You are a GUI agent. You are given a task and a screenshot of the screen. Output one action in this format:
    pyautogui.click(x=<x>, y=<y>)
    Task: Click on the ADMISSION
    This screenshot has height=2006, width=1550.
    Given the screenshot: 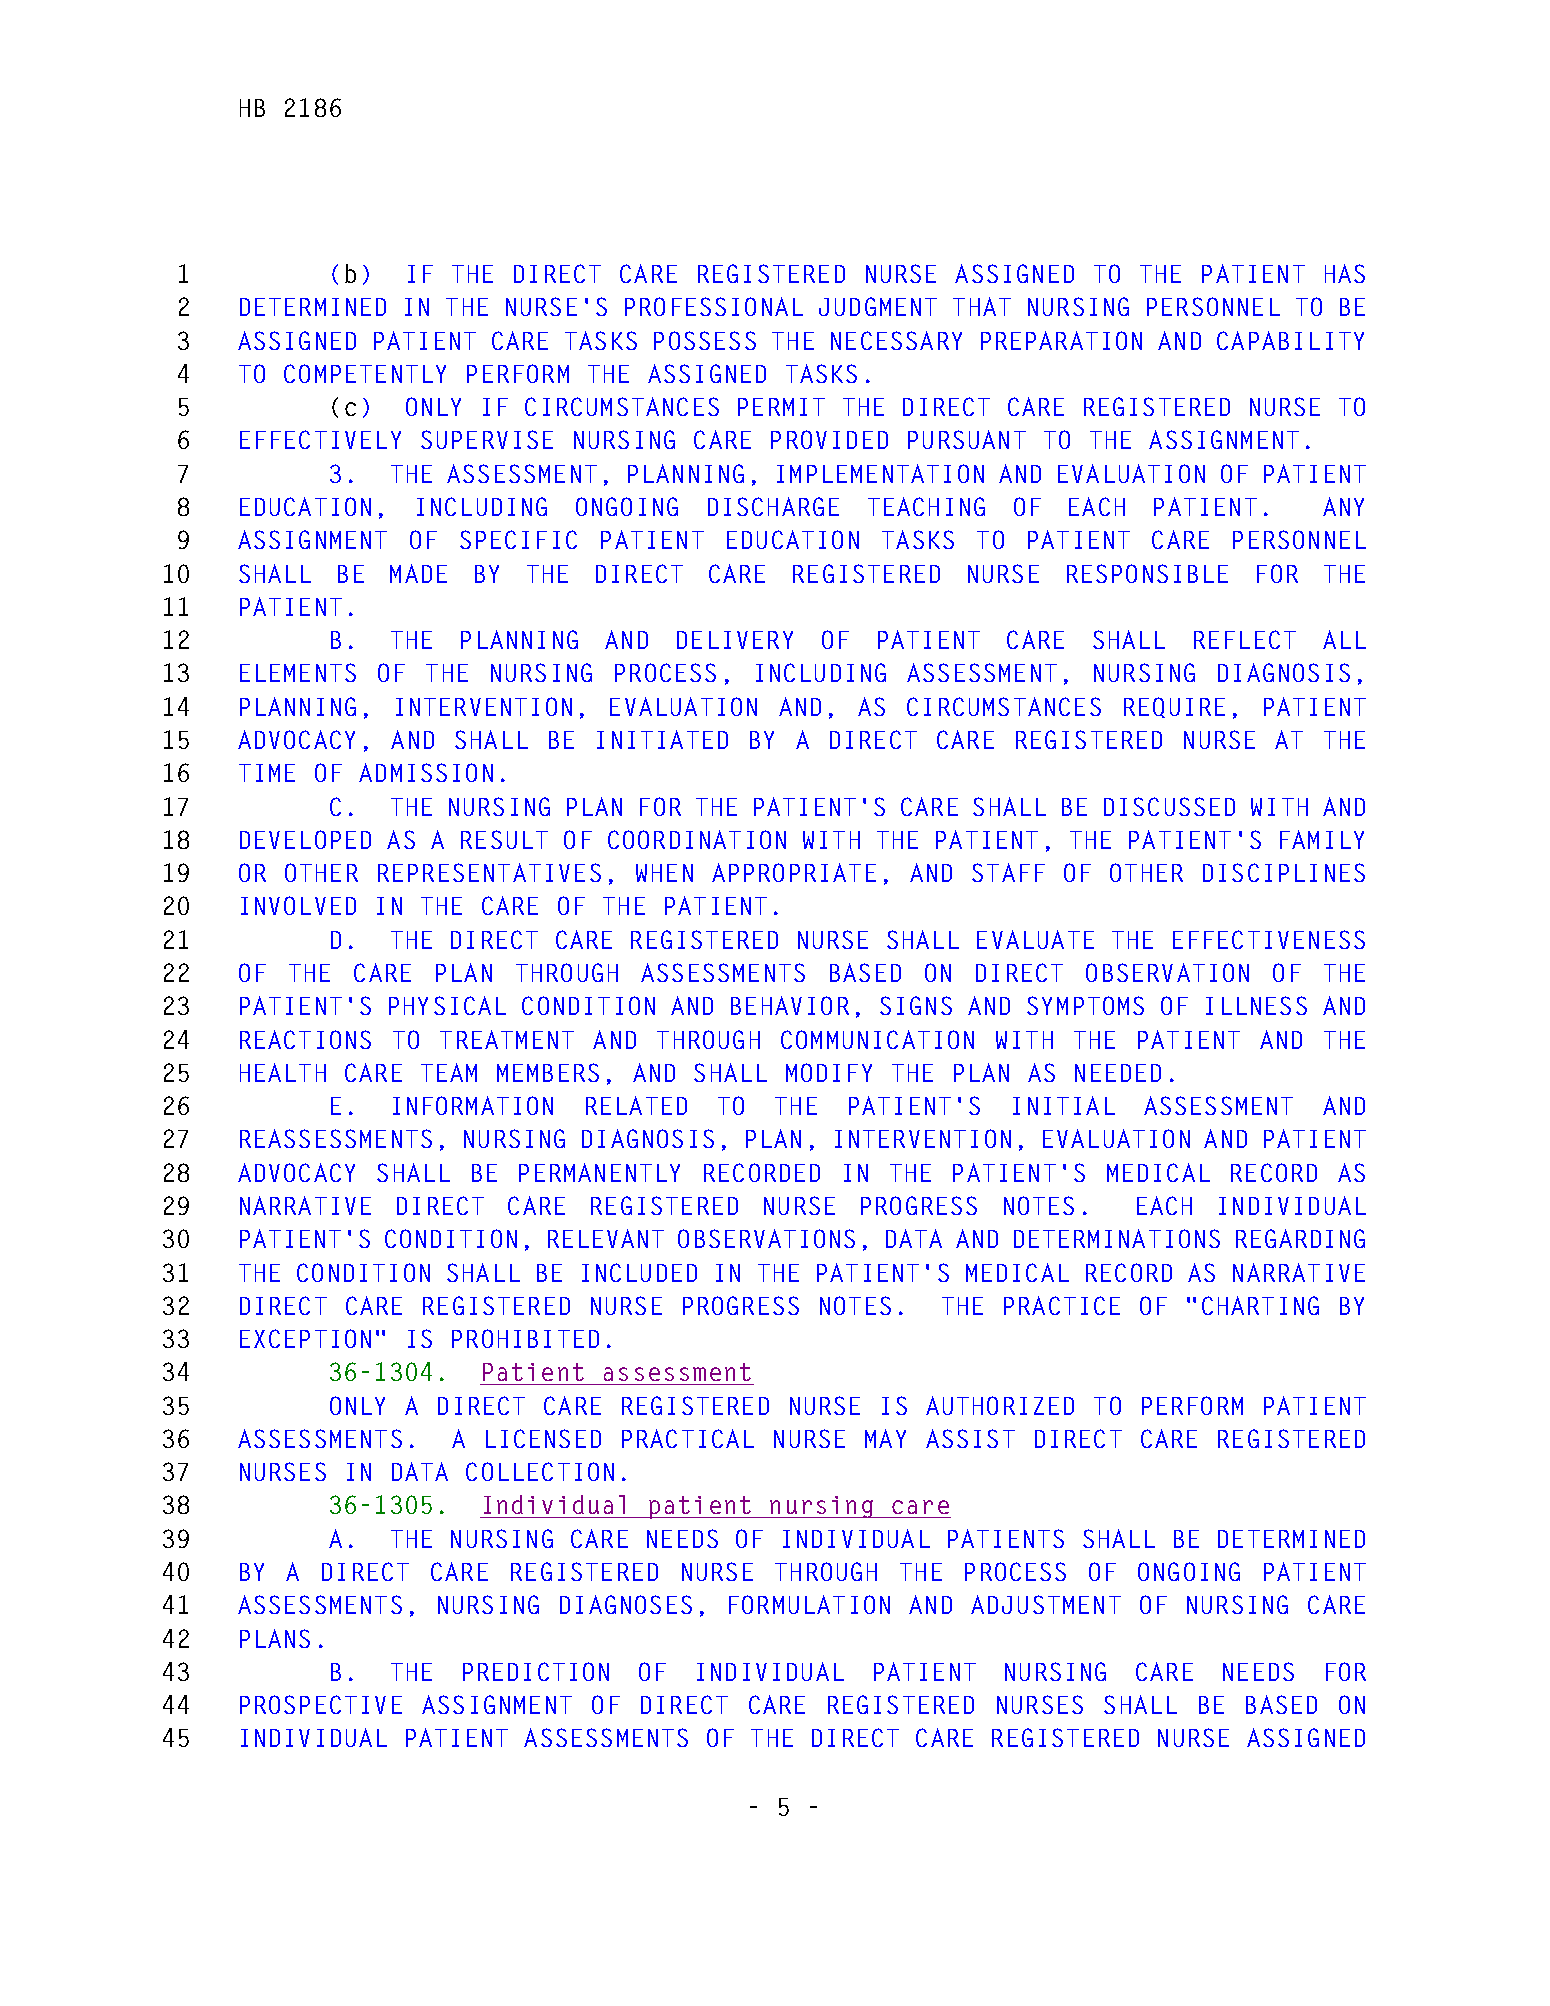 What is the action you would take?
    pyautogui.click(x=426, y=772)
